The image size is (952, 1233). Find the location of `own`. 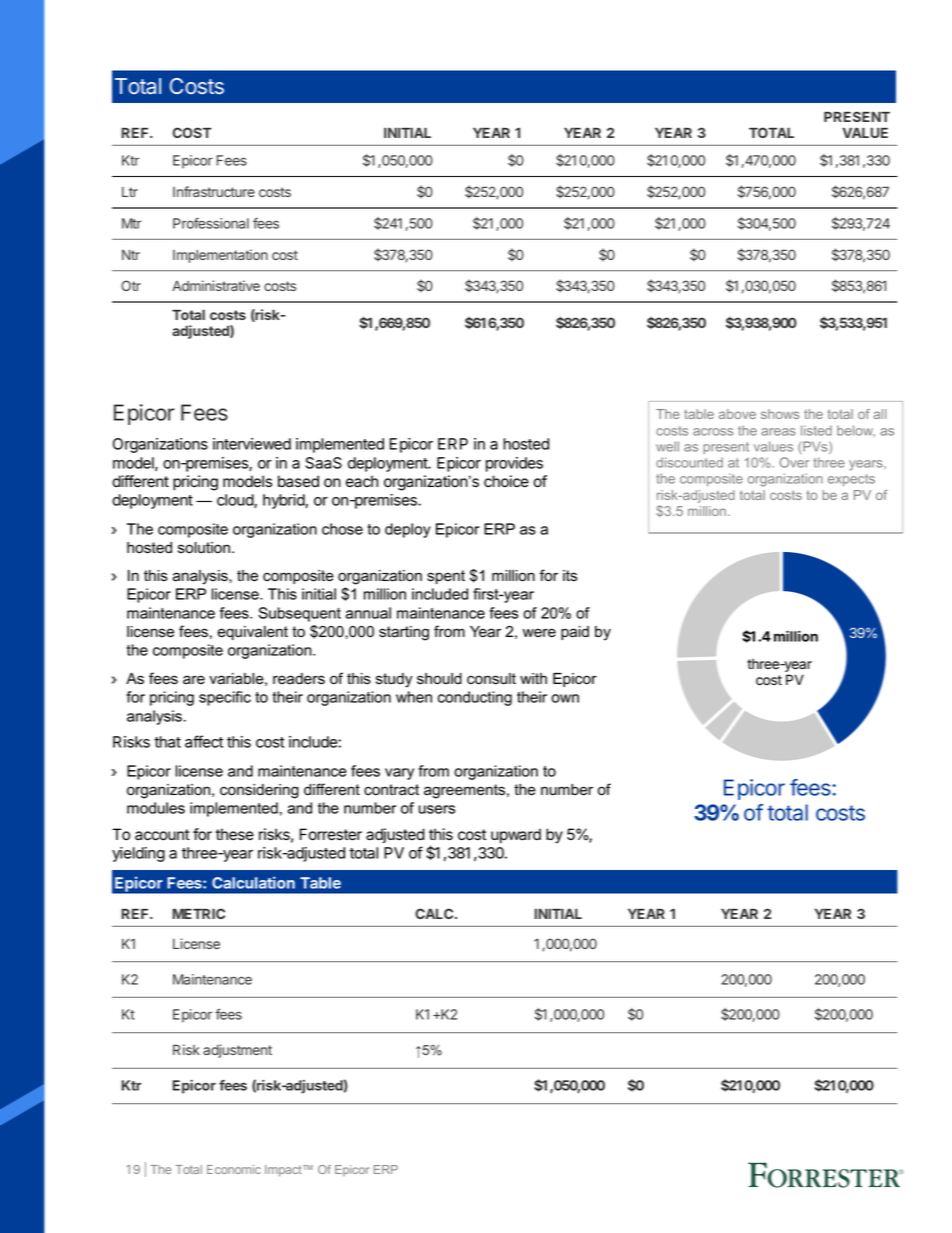

own is located at coordinates (565, 698).
